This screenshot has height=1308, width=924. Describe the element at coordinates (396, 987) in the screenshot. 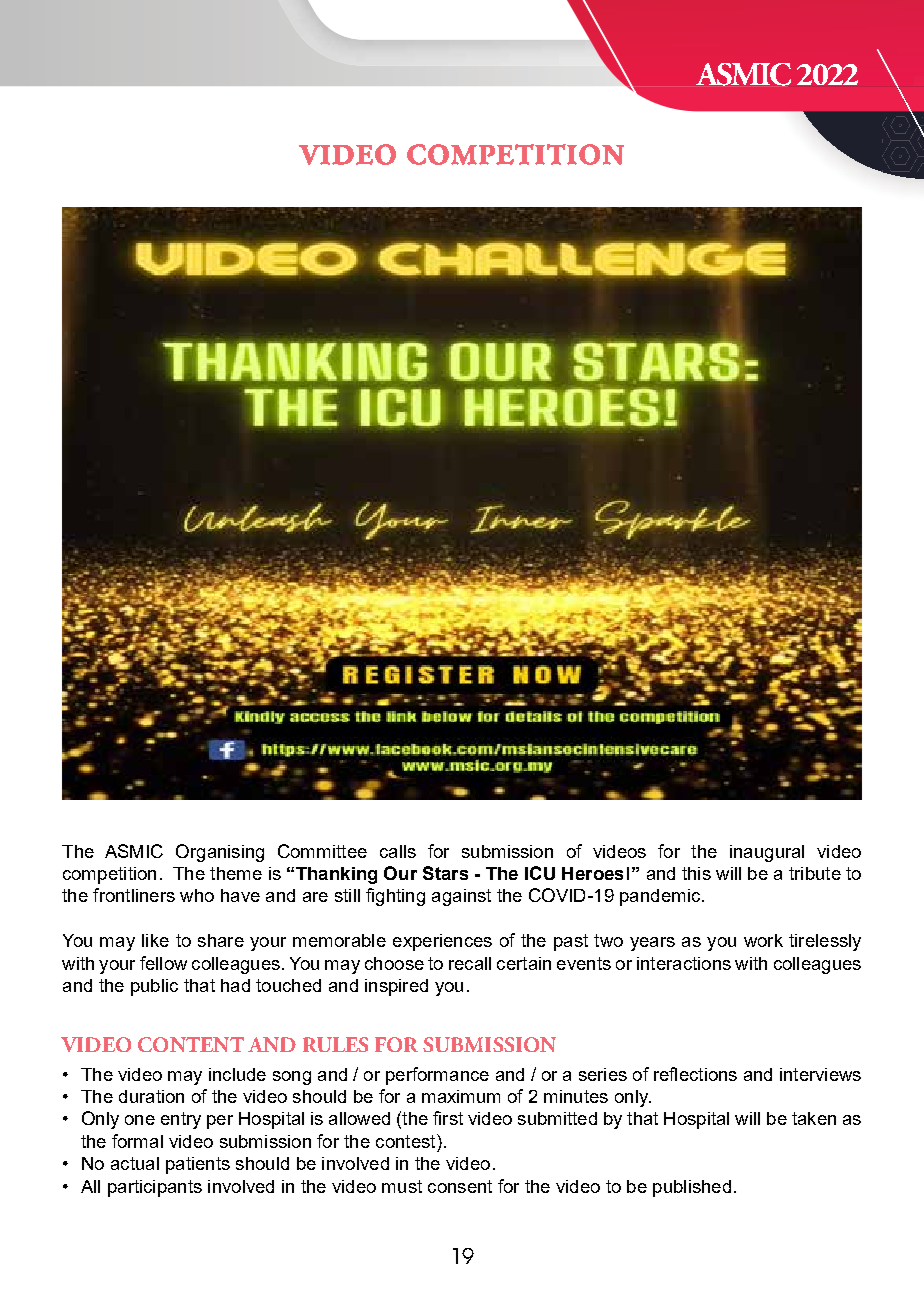

I see `inspired` at that location.
